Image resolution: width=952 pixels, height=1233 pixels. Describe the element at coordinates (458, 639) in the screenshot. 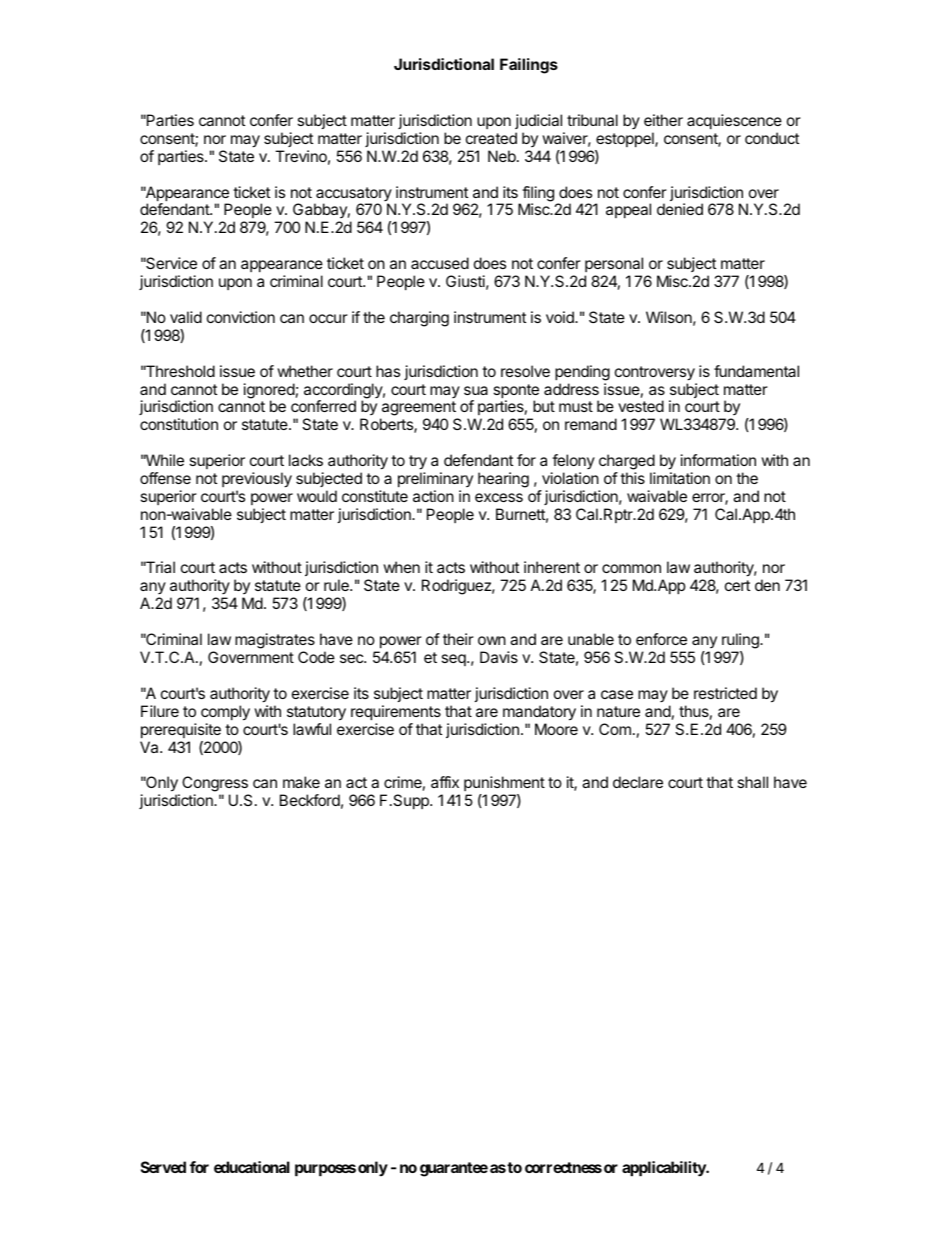

I see `their` at that location.
